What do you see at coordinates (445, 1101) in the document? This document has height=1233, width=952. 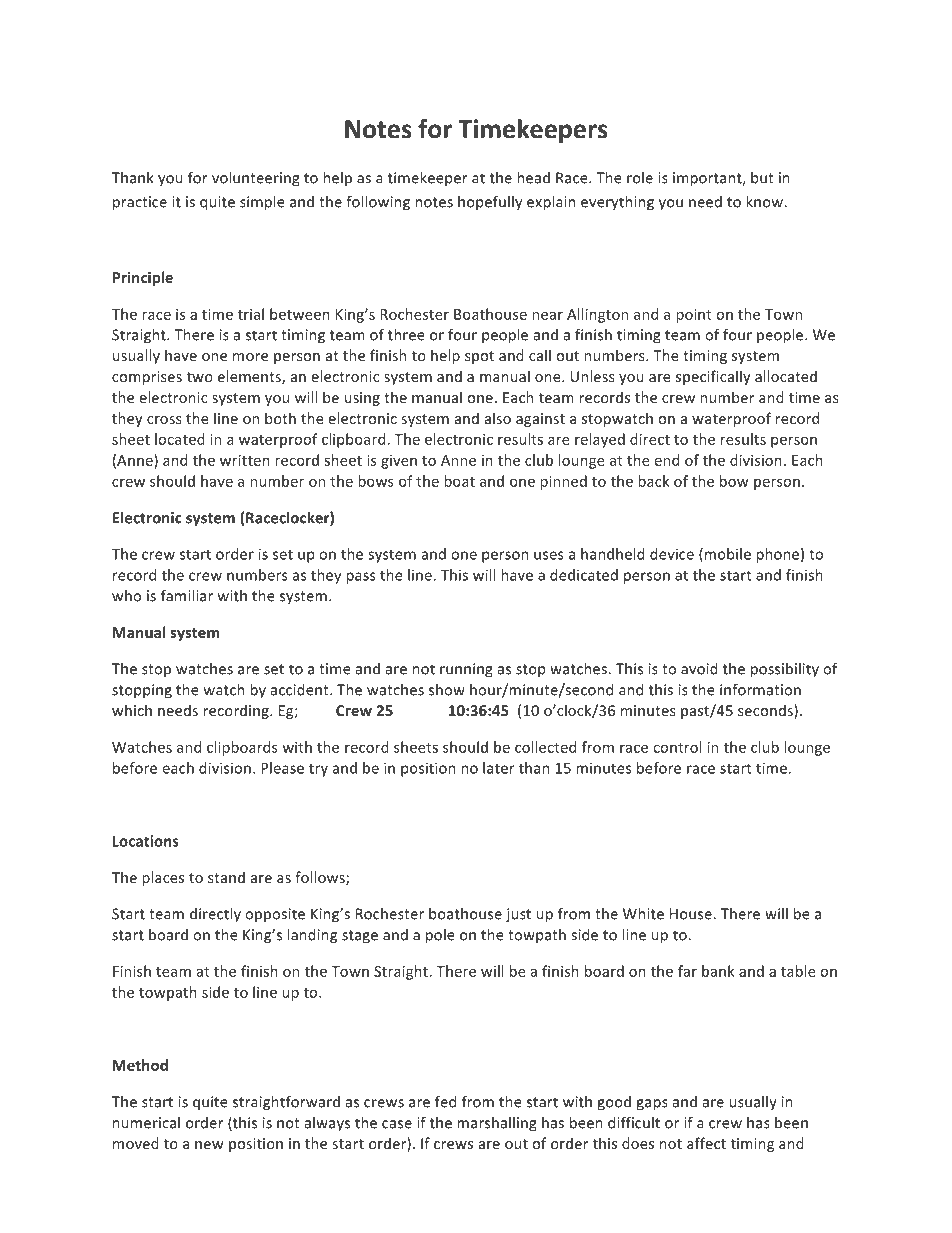 I see `fed` at bounding box center [445, 1101].
